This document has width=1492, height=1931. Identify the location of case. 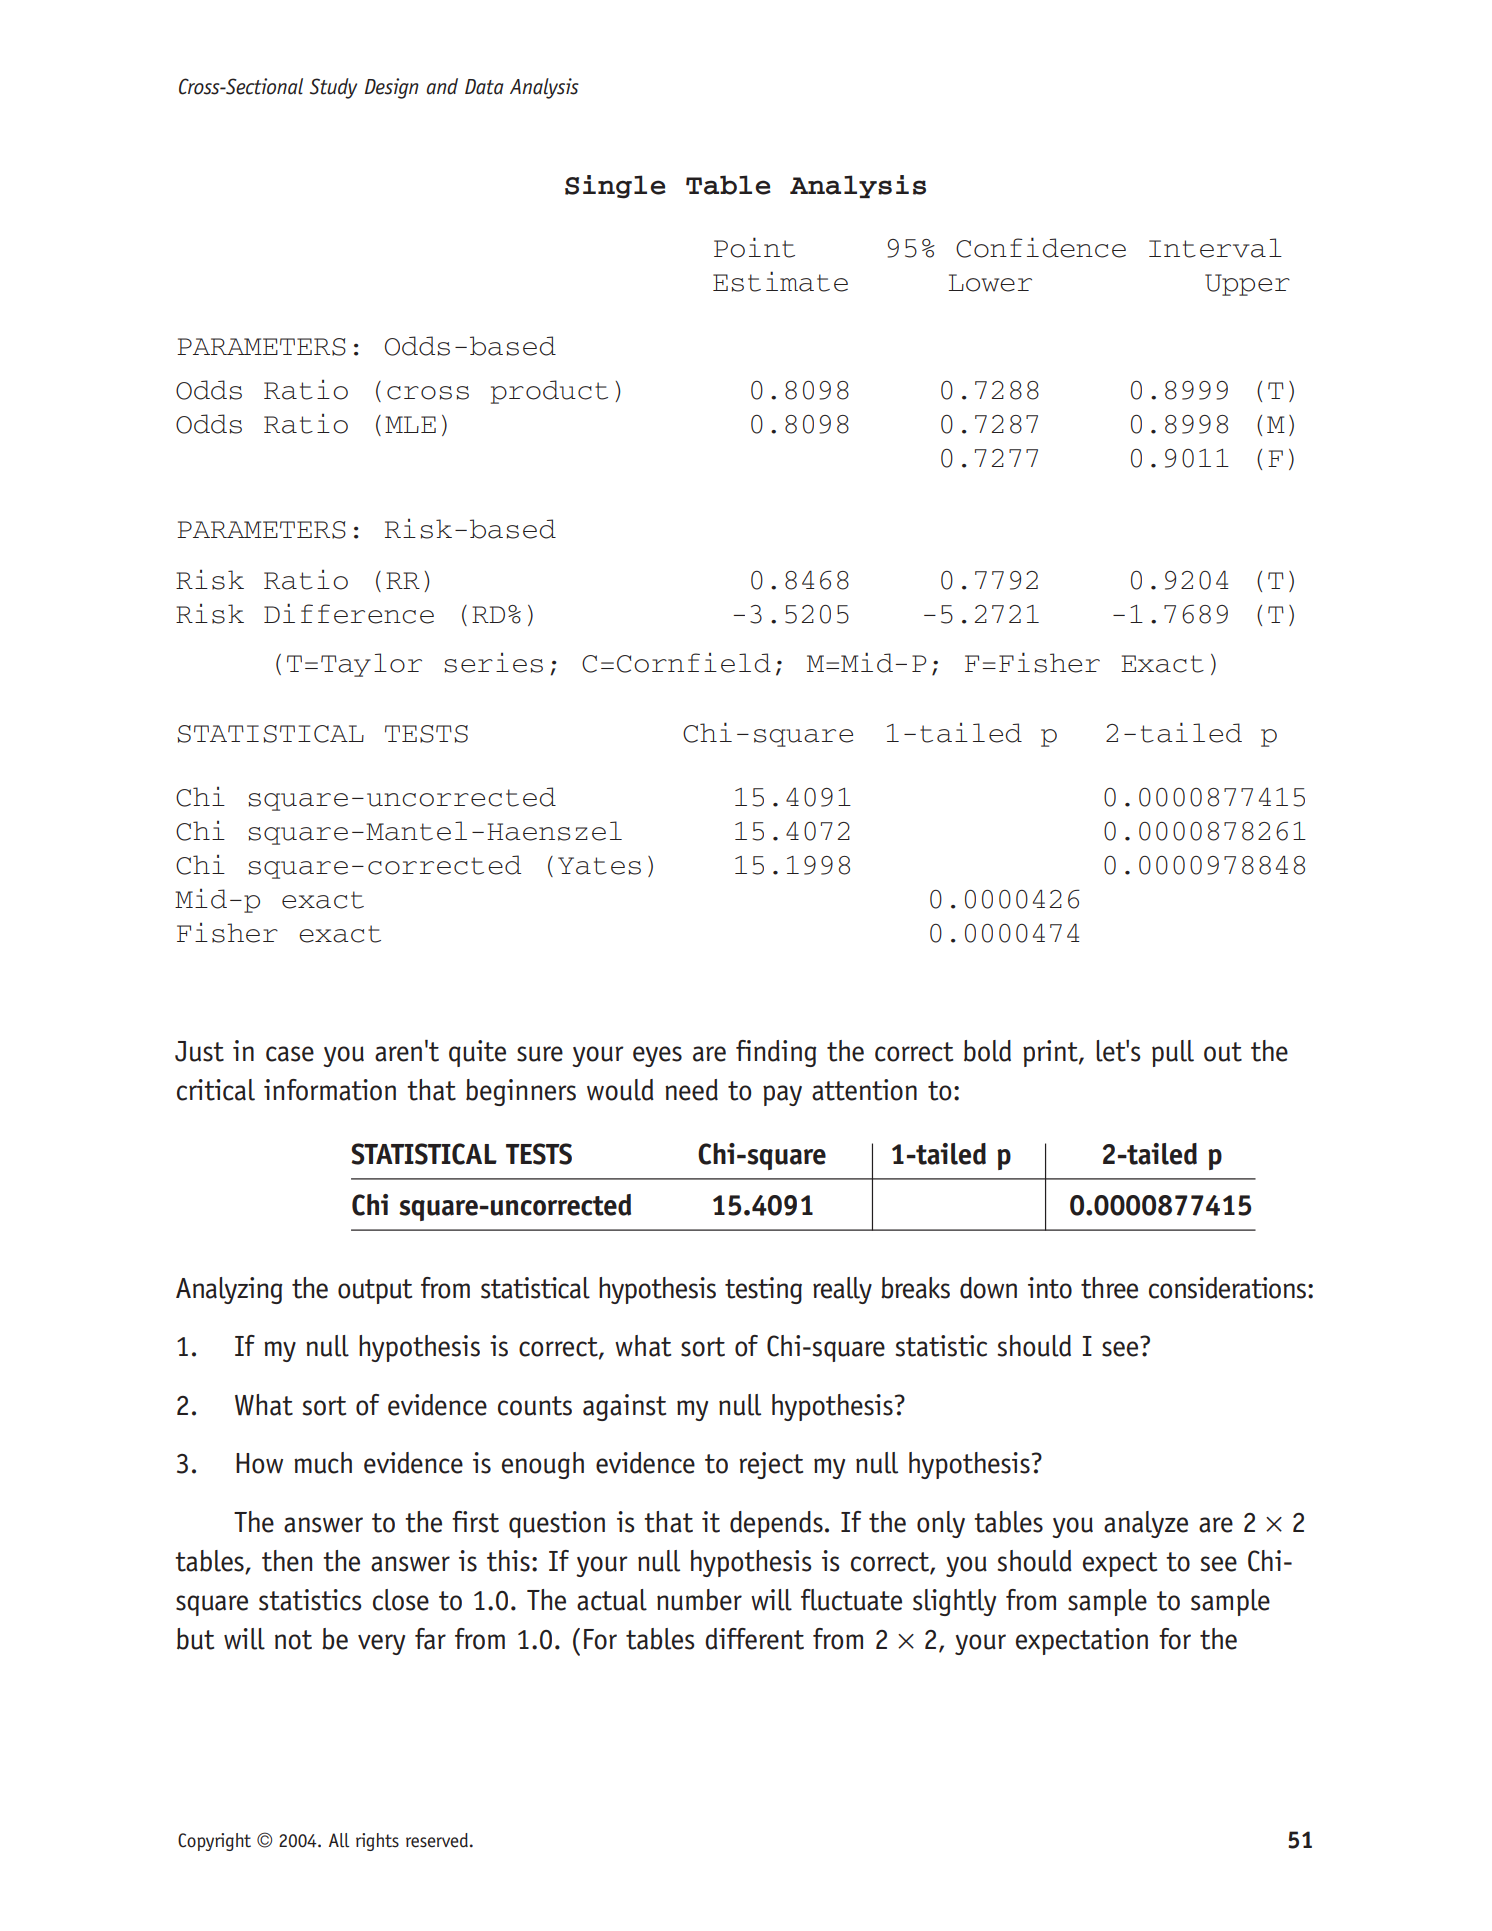
(290, 1054).
